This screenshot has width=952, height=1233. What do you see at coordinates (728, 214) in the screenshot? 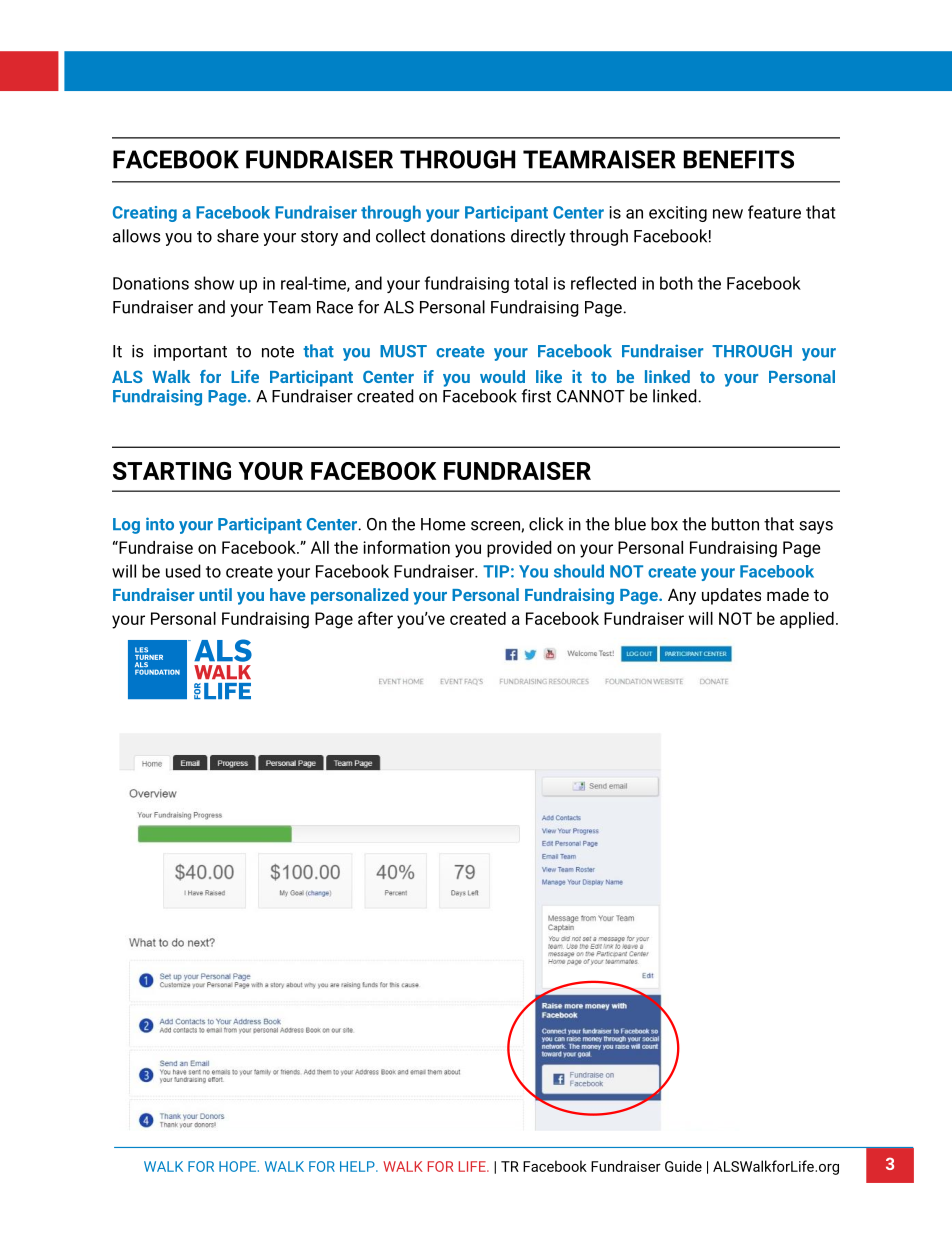
I see `new` at bounding box center [728, 214].
